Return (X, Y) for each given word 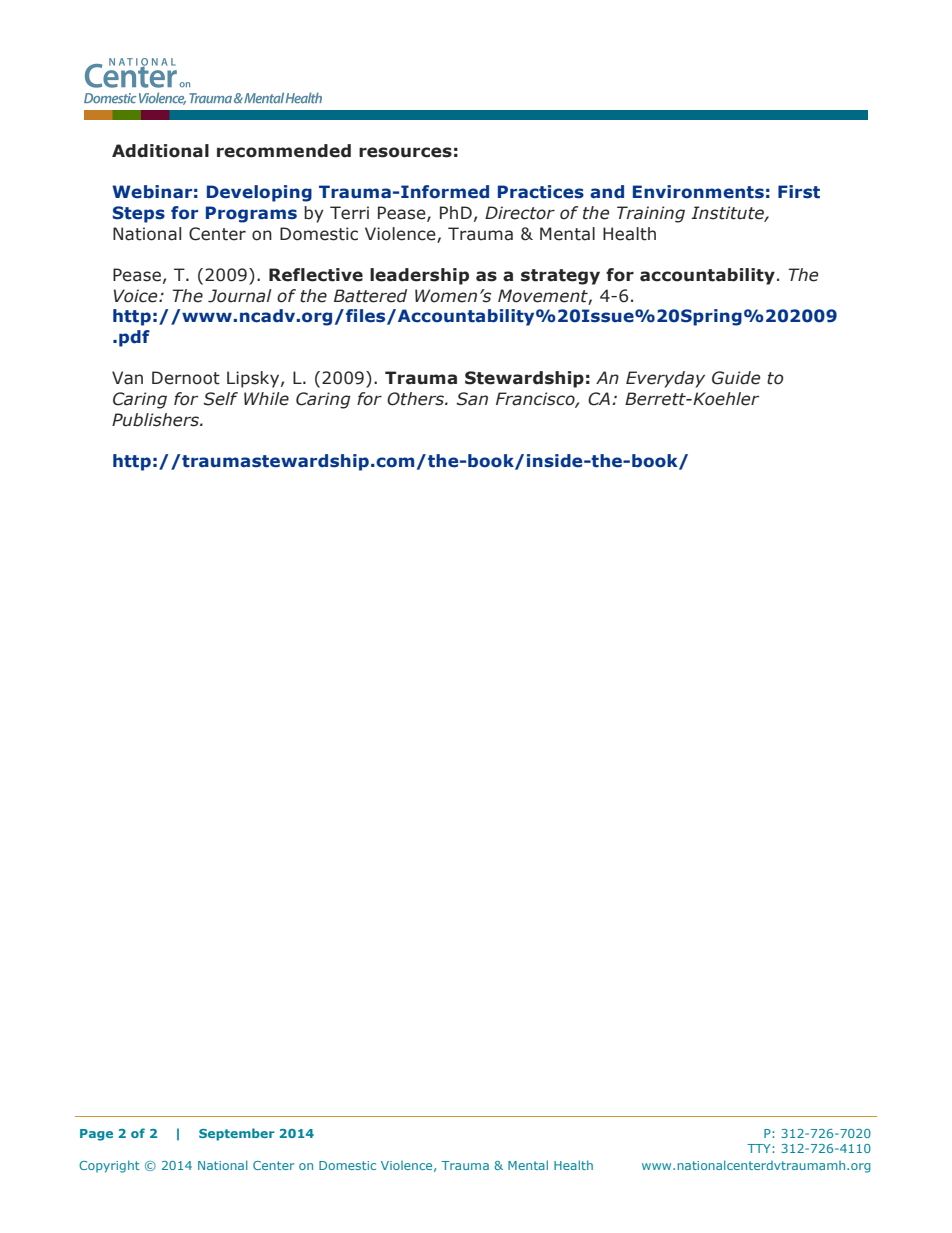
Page (96, 1135)
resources (405, 152)
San (472, 399)
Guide (736, 378)
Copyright (109, 1166)
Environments (698, 192)
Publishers (156, 420)
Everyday (665, 379)
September (237, 1134)
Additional (160, 151)
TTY (760, 1148)
